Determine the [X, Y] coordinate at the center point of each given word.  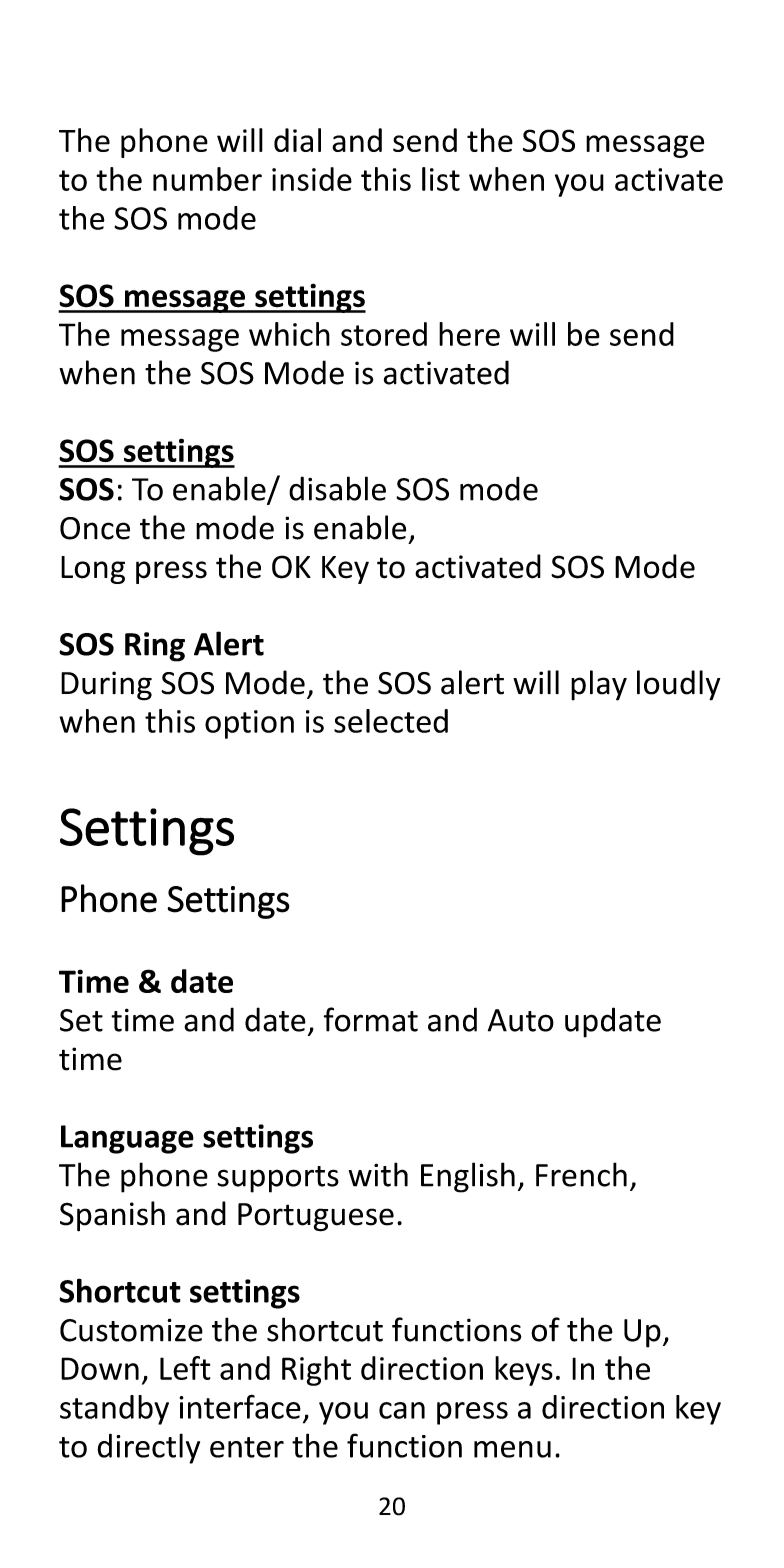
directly [148, 1448]
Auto [521, 1020]
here [469, 334]
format [371, 1019]
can [402, 1410]
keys [524, 1371]
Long [93, 570]
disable [337, 488]
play [599, 685]
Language [127, 1139]
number [207, 179]
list [441, 179]
